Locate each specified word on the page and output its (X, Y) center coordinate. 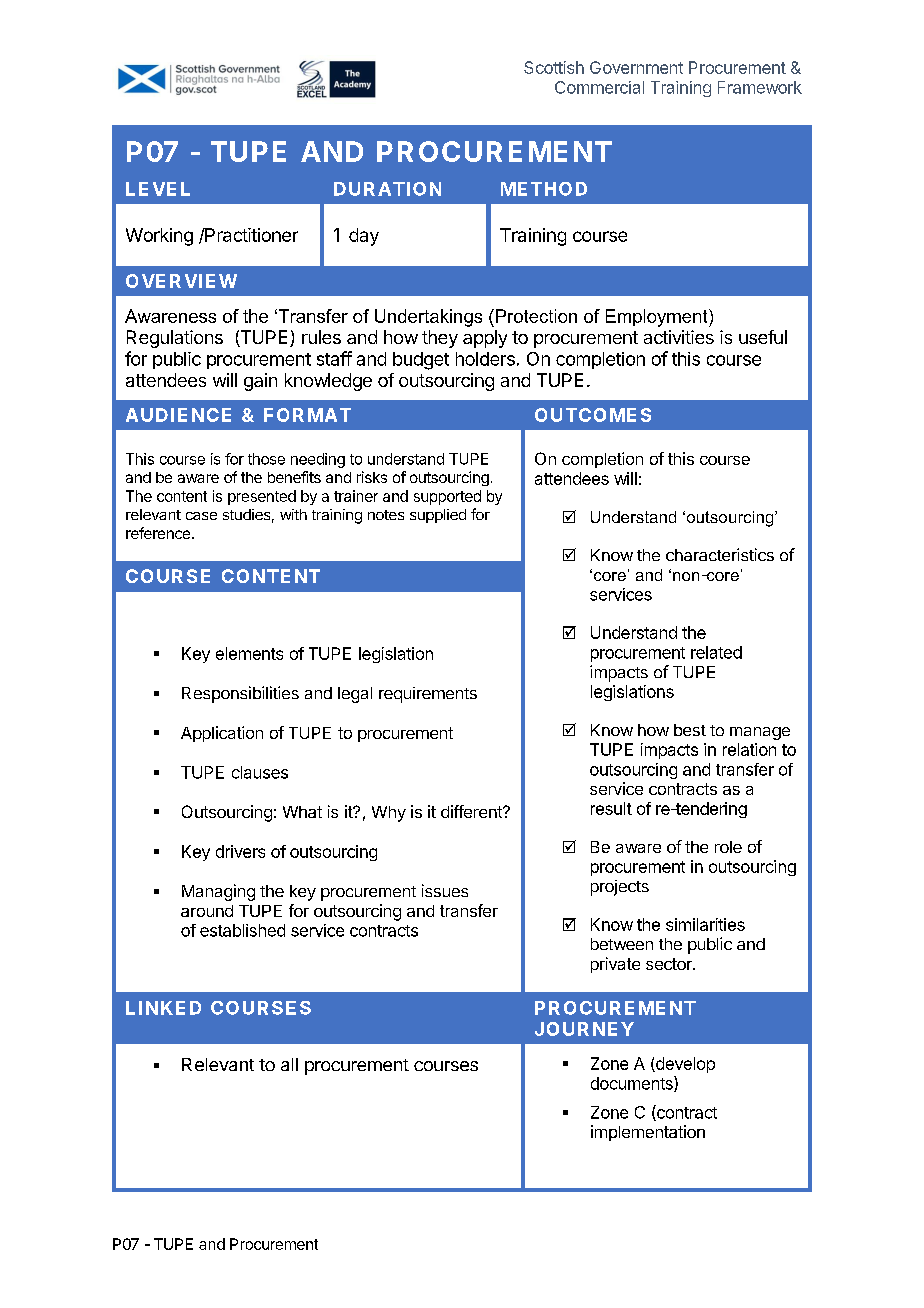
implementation (648, 1133)
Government (636, 67)
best (690, 730)
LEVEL (158, 189)
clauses (260, 772)
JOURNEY (584, 1029)
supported (447, 497)
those (266, 459)
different (472, 811)
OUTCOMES (593, 415)
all (289, 1064)
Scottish (554, 67)
